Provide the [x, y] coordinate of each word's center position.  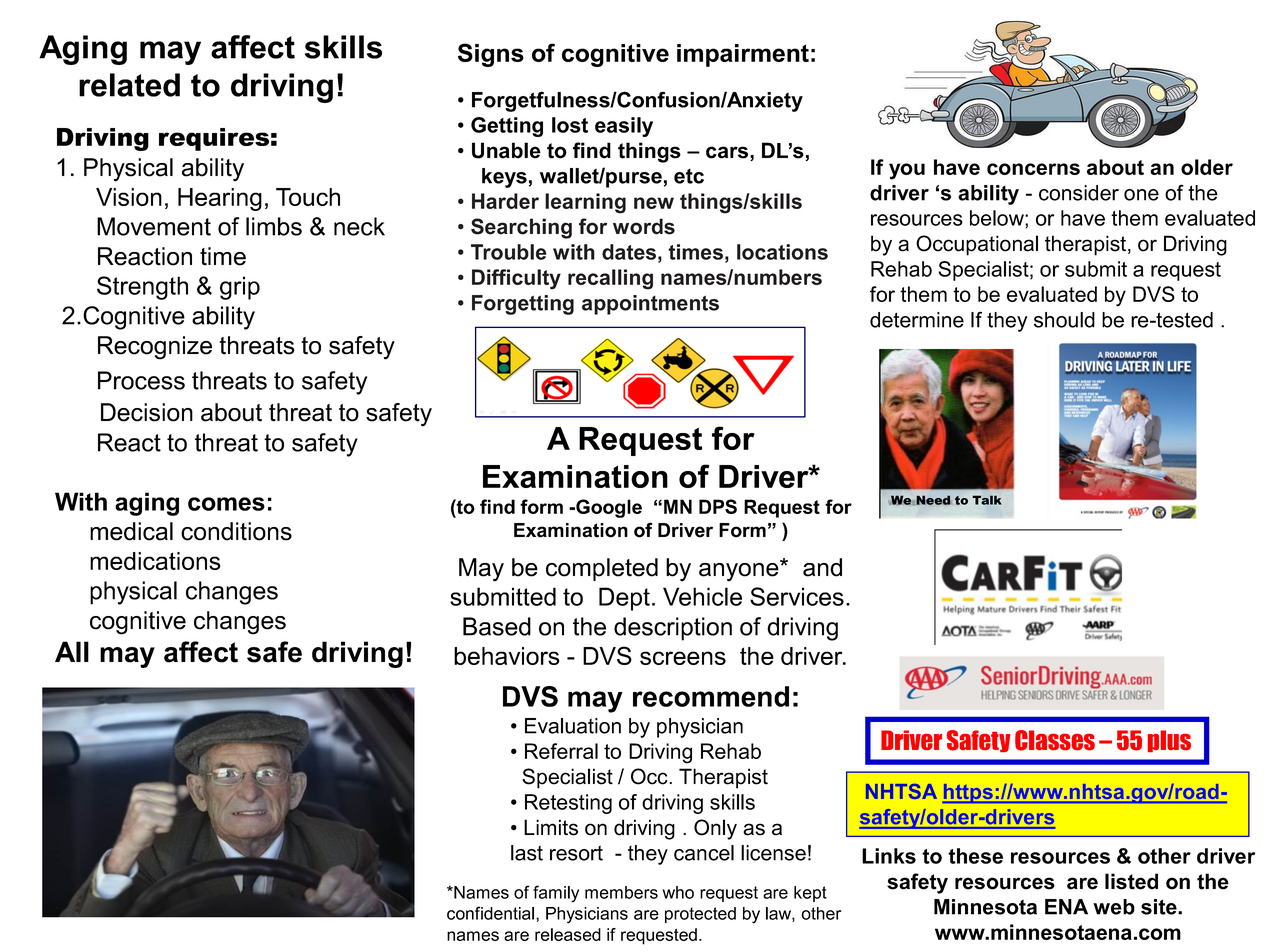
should [1064, 320]
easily [624, 127]
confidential [492, 913]
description [673, 629]
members [621, 892]
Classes [1055, 740]
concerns [1033, 169]
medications [155, 561]
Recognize [155, 348]
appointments [650, 305]
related [129, 85]
